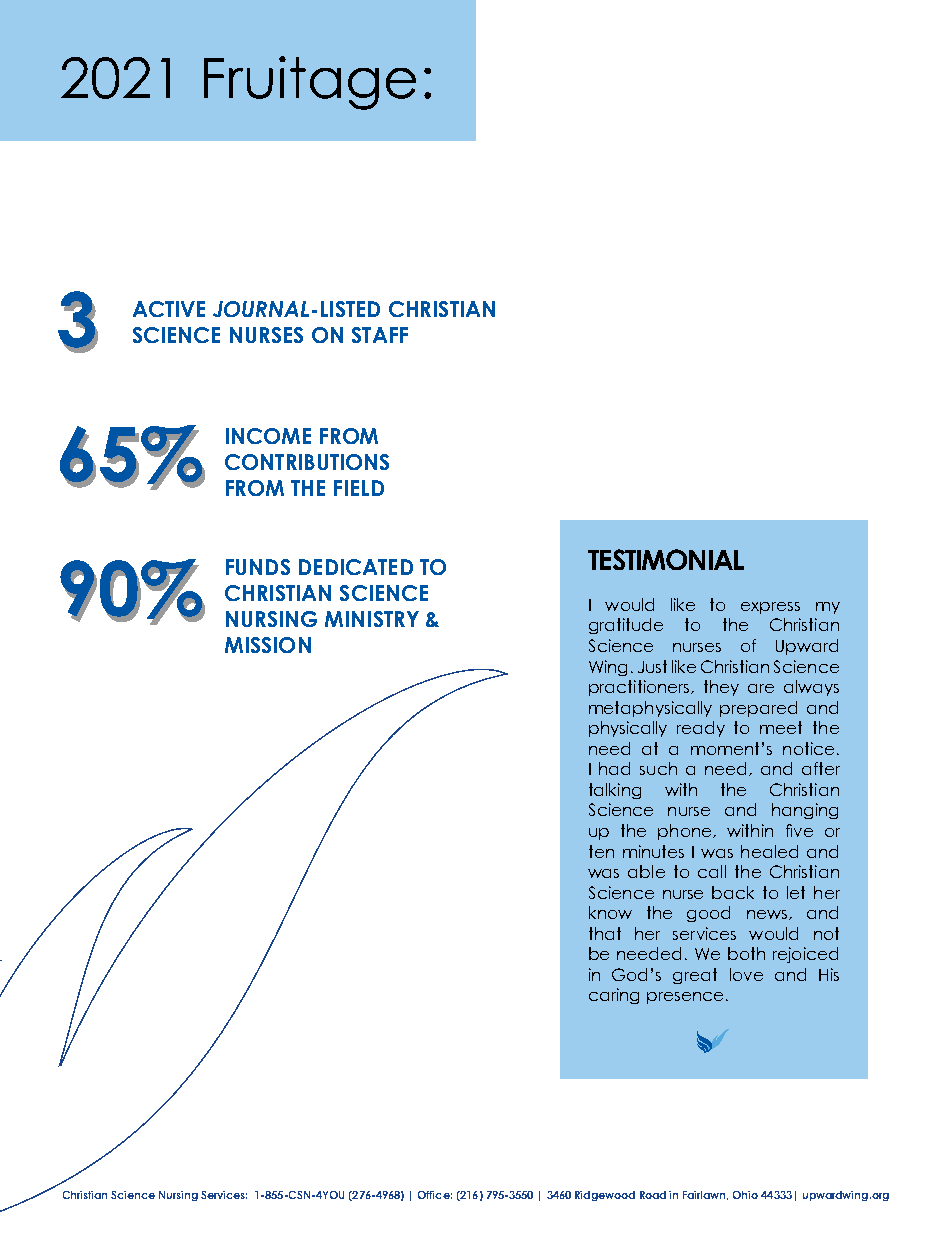  What do you see at coordinates (770, 608) in the image?
I see `express` at bounding box center [770, 608].
